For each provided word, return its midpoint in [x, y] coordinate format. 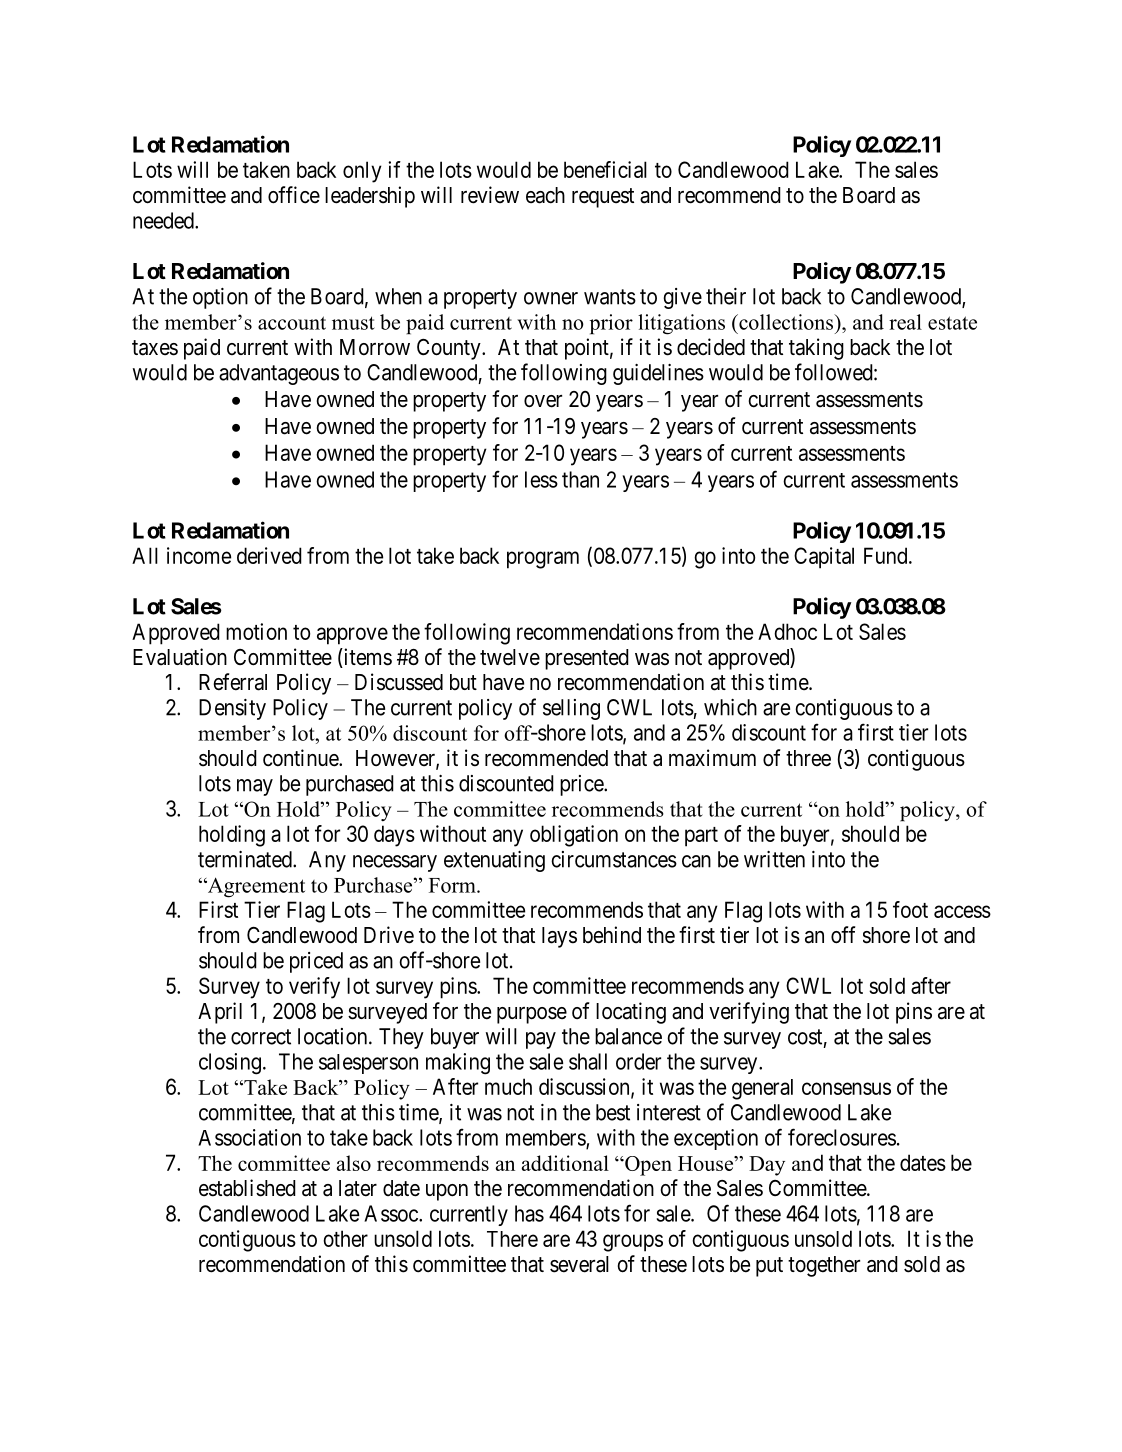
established [247, 1188]
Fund [887, 555]
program [543, 560]
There [512, 1239]
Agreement [255, 887]
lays [559, 937]
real [905, 322]
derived [269, 555]
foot [910, 909]
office [294, 195]
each [545, 195]
